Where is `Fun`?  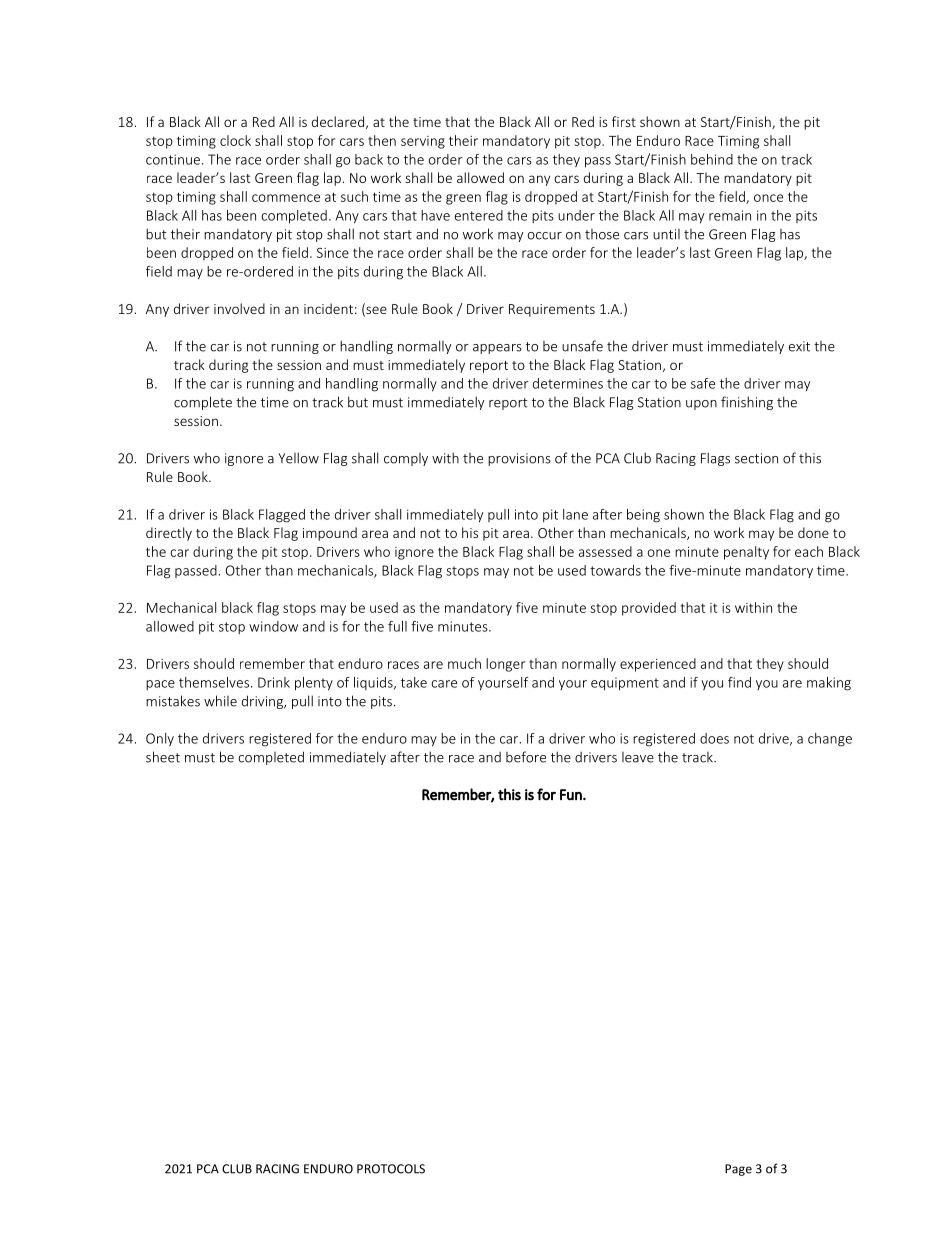
Fun is located at coordinates (572, 794).
